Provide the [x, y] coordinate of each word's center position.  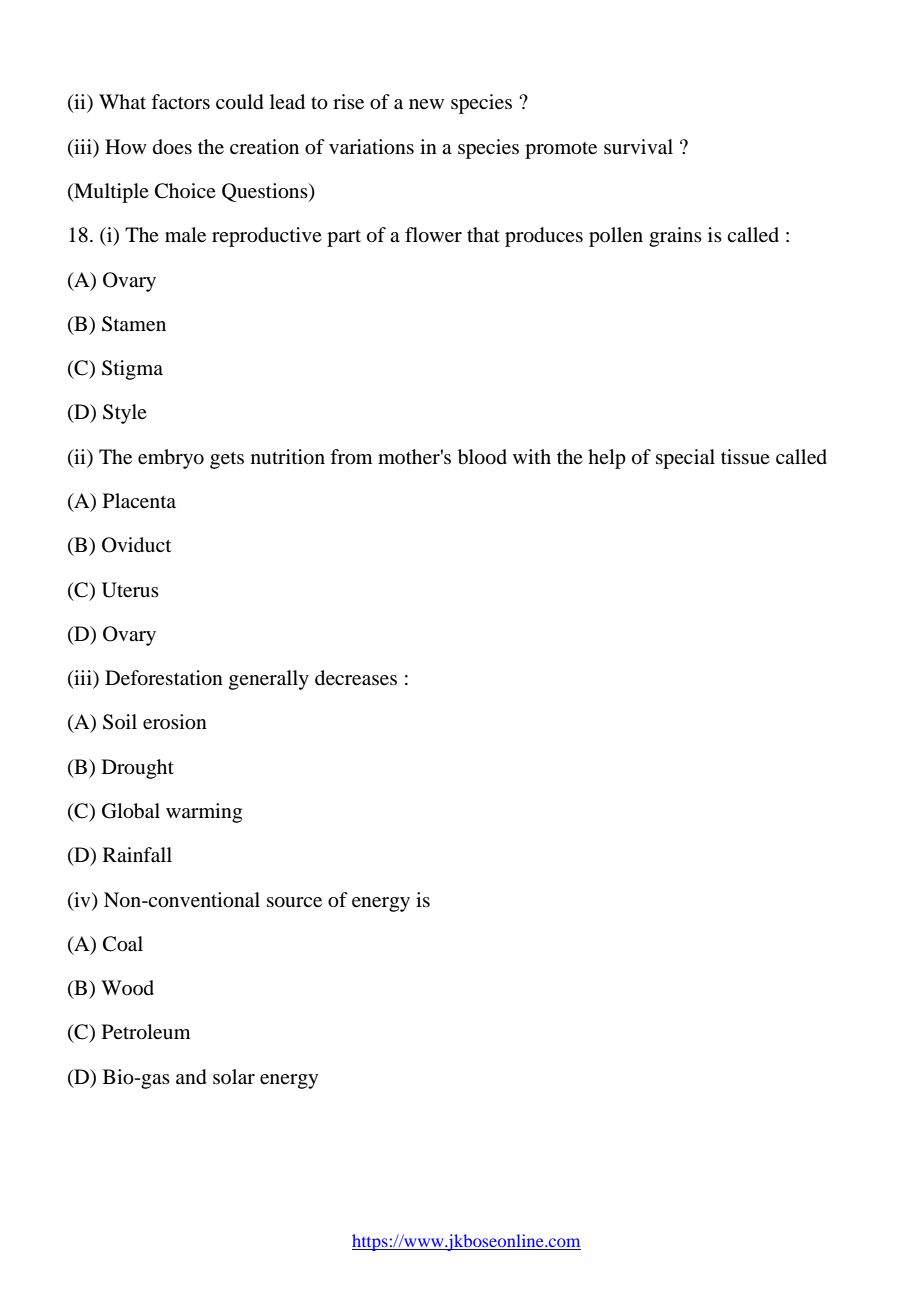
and [191, 1077]
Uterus [130, 590]
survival [638, 146]
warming [204, 813]
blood [482, 457]
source [294, 902]
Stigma [132, 370]
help [607, 459]
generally [269, 680]
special [685, 459]
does [172, 147]
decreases [356, 678]
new [426, 104]
